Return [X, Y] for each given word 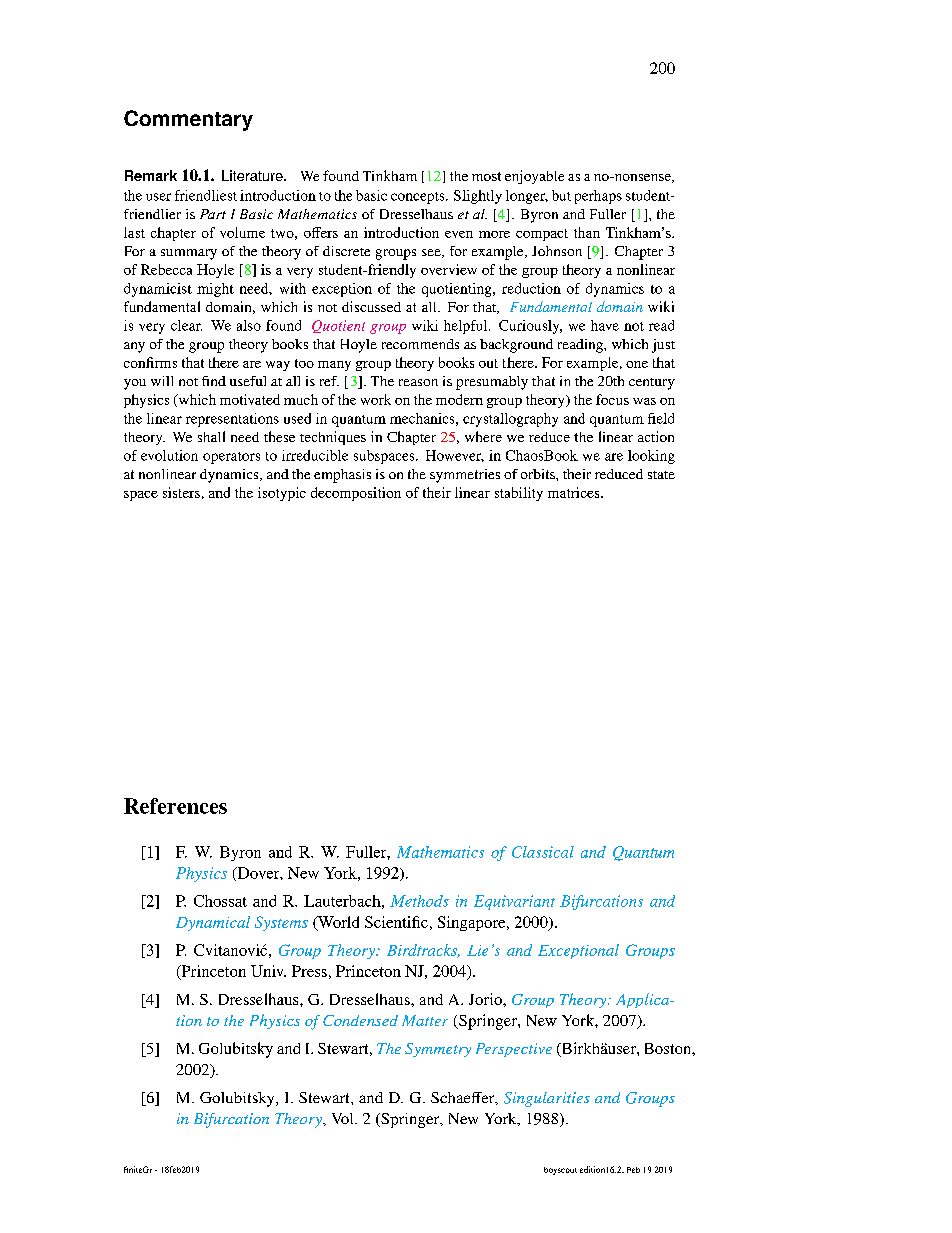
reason [418, 382]
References [175, 806]
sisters [181, 492]
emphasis [342, 476]
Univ [268, 971]
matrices [575, 492]
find [214, 381]
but [561, 195]
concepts [419, 198]
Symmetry [438, 1050]
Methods [419, 901]
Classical [543, 852]
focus [612, 399]
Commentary [188, 120]
